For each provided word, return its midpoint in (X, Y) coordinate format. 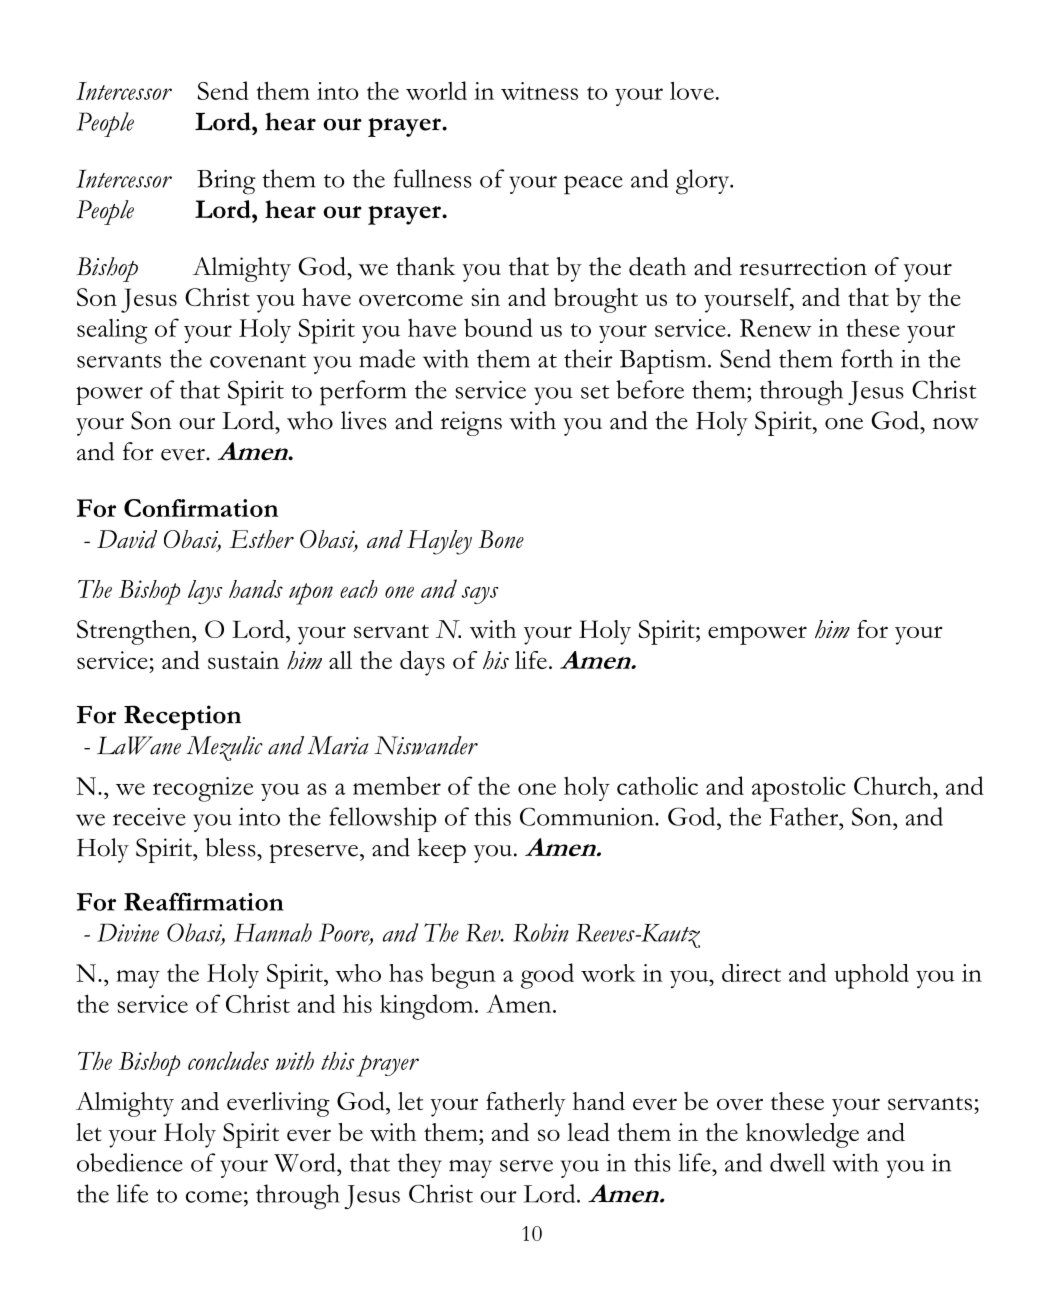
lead (588, 1132)
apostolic (799, 789)
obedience (130, 1162)
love (692, 91)
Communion (588, 816)
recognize (203, 789)
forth (867, 358)
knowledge (802, 1135)
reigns (471, 423)
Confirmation (201, 508)
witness (539, 91)
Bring (226, 182)
